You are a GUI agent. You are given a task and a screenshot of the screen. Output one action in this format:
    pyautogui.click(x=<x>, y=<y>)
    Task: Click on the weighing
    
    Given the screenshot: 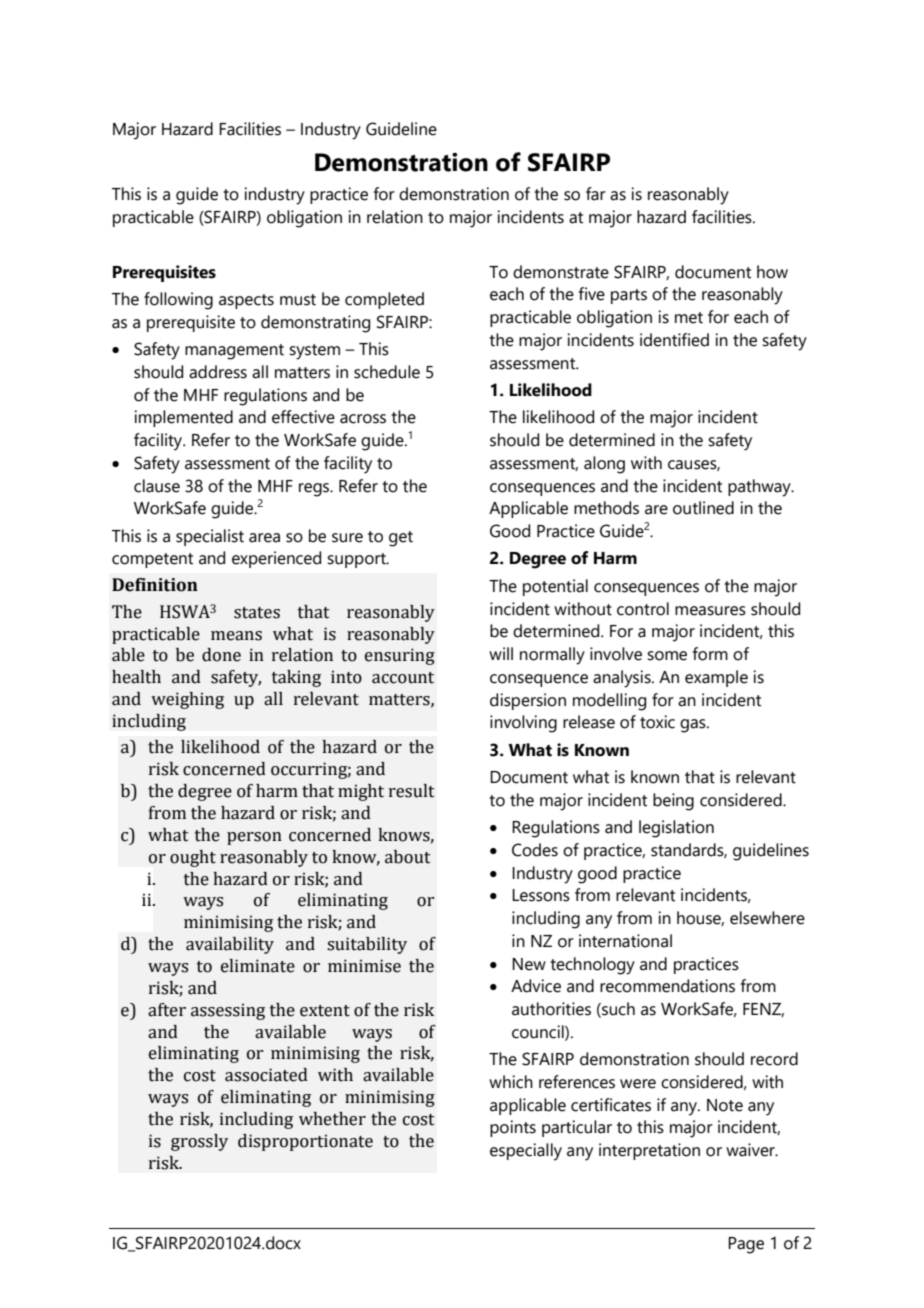 What is the action you would take?
    pyautogui.click(x=187, y=700)
